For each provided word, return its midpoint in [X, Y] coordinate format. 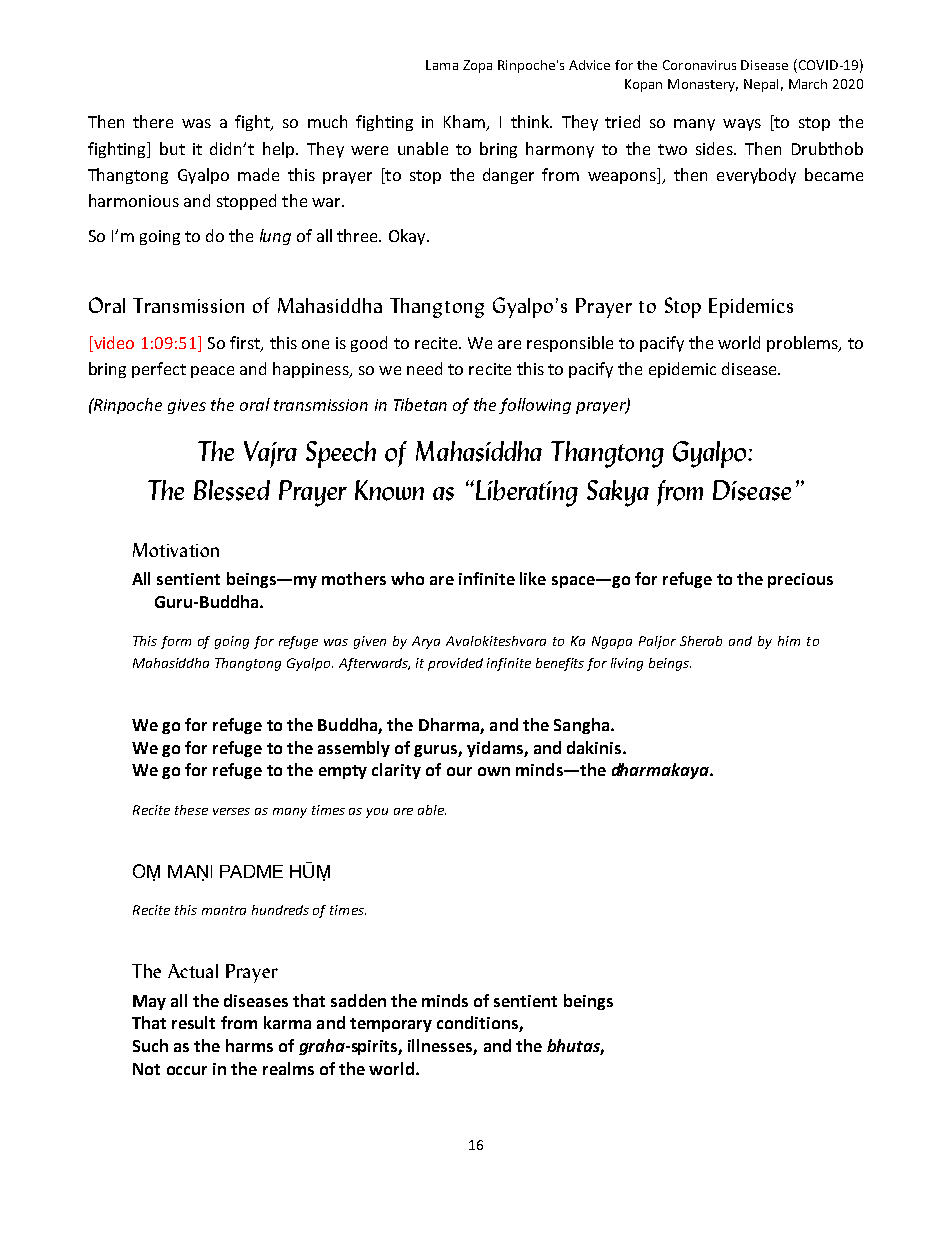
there [153, 121]
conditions [478, 1024]
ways [742, 125]
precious [800, 580]
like [533, 578]
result [193, 1022]
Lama [442, 65]
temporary [391, 1025]
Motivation [176, 550]
